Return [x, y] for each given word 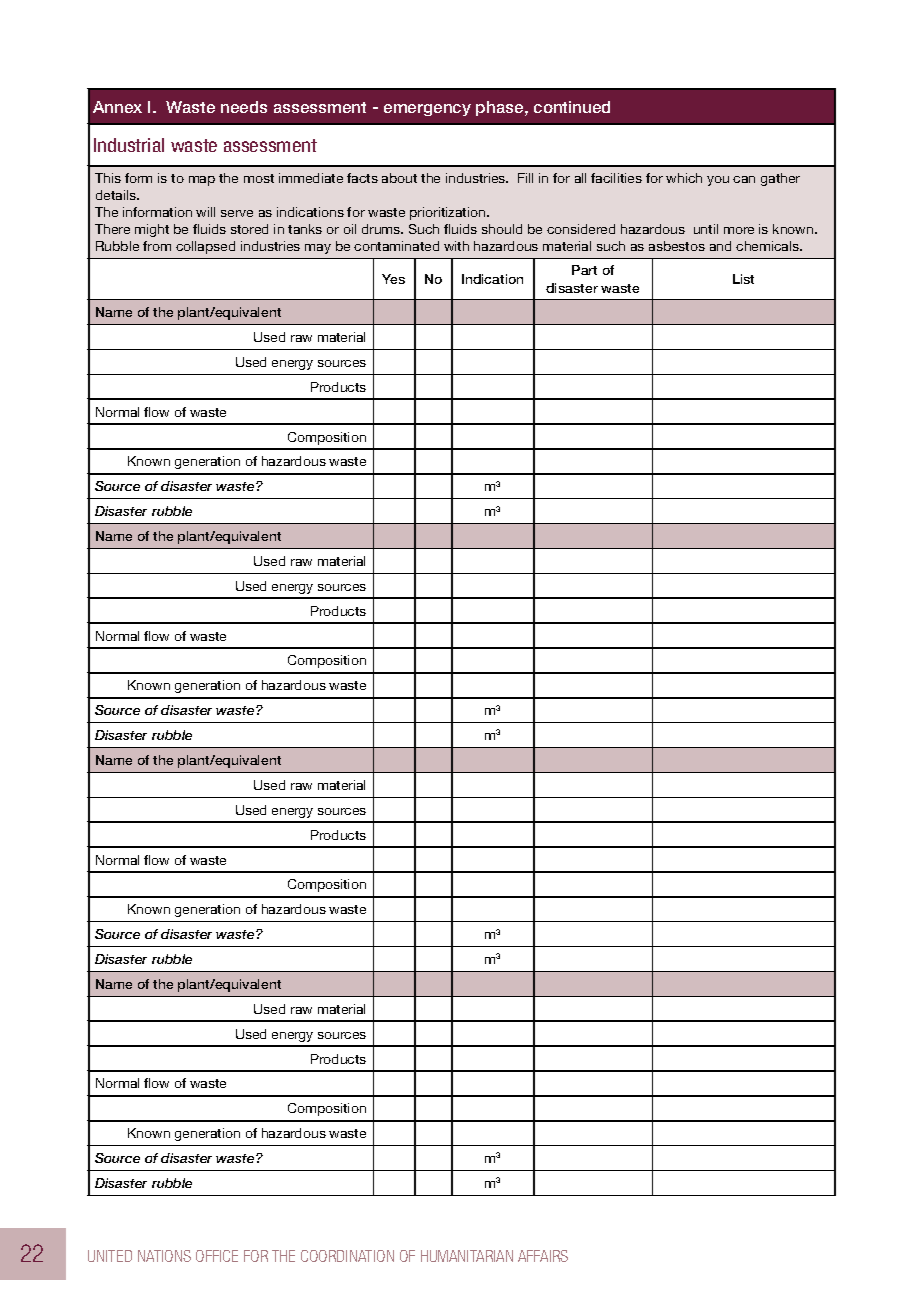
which [684, 178]
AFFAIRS [543, 1256]
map [202, 181]
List [743, 279]
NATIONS [164, 1256]
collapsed [205, 247]
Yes [393, 279]
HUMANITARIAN [467, 1256]
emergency [427, 110]
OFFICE [217, 1256]
